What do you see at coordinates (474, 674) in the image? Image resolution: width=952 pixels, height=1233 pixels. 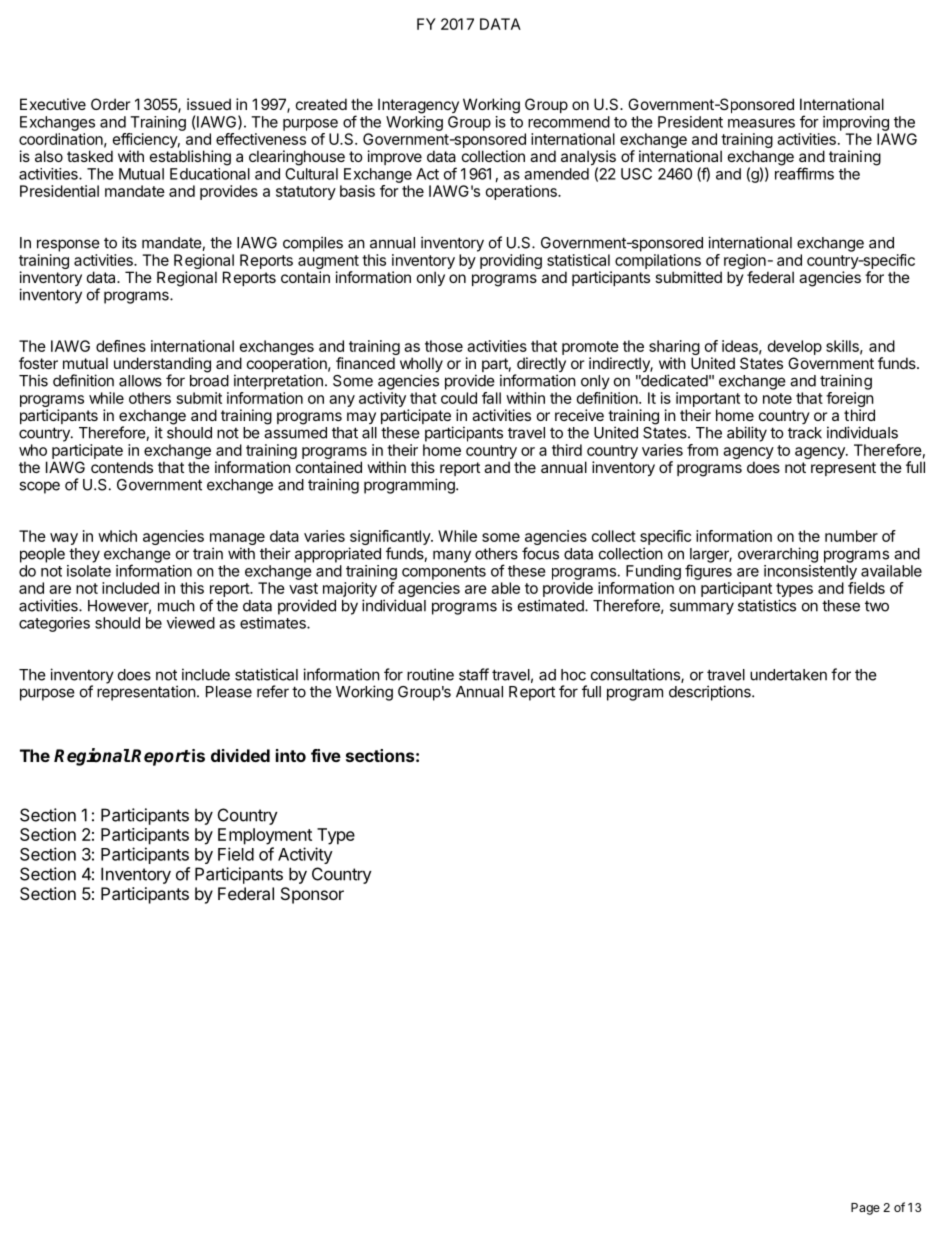 I see `staff` at bounding box center [474, 674].
